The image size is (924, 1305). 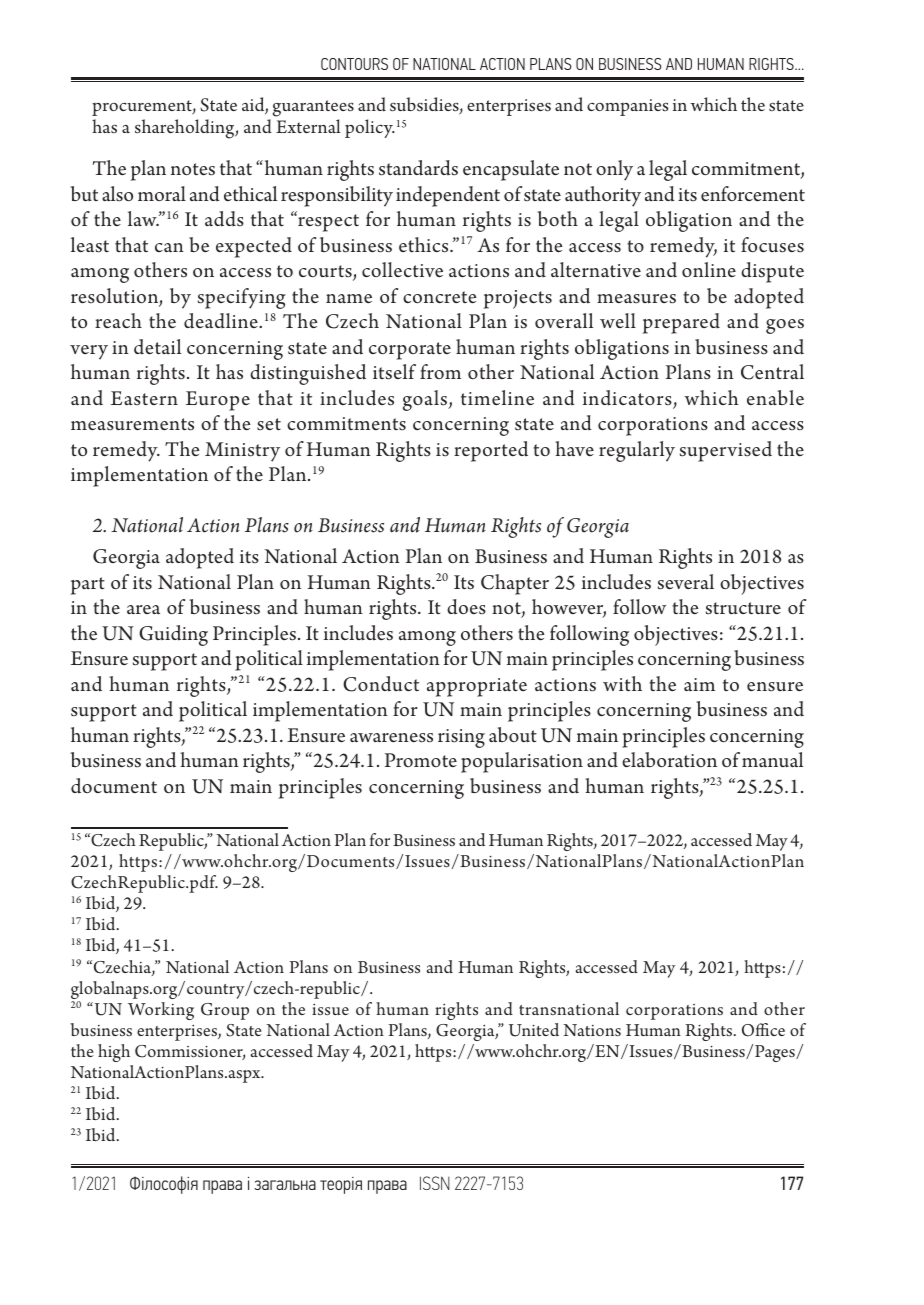 What do you see at coordinates (491, 451) in the screenshot?
I see `reported` at bounding box center [491, 451].
